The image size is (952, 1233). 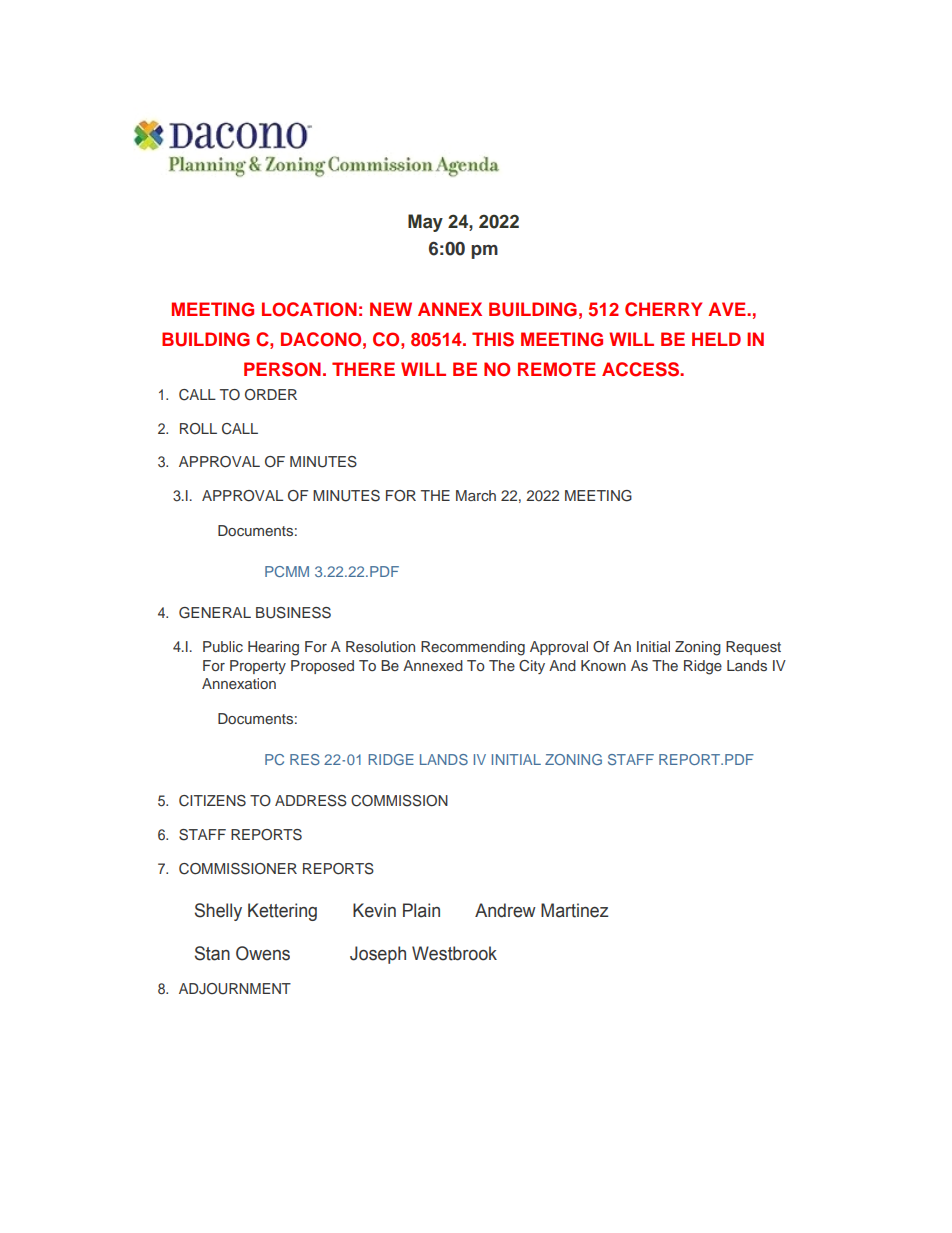 I want to click on March, so click(x=476, y=495).
